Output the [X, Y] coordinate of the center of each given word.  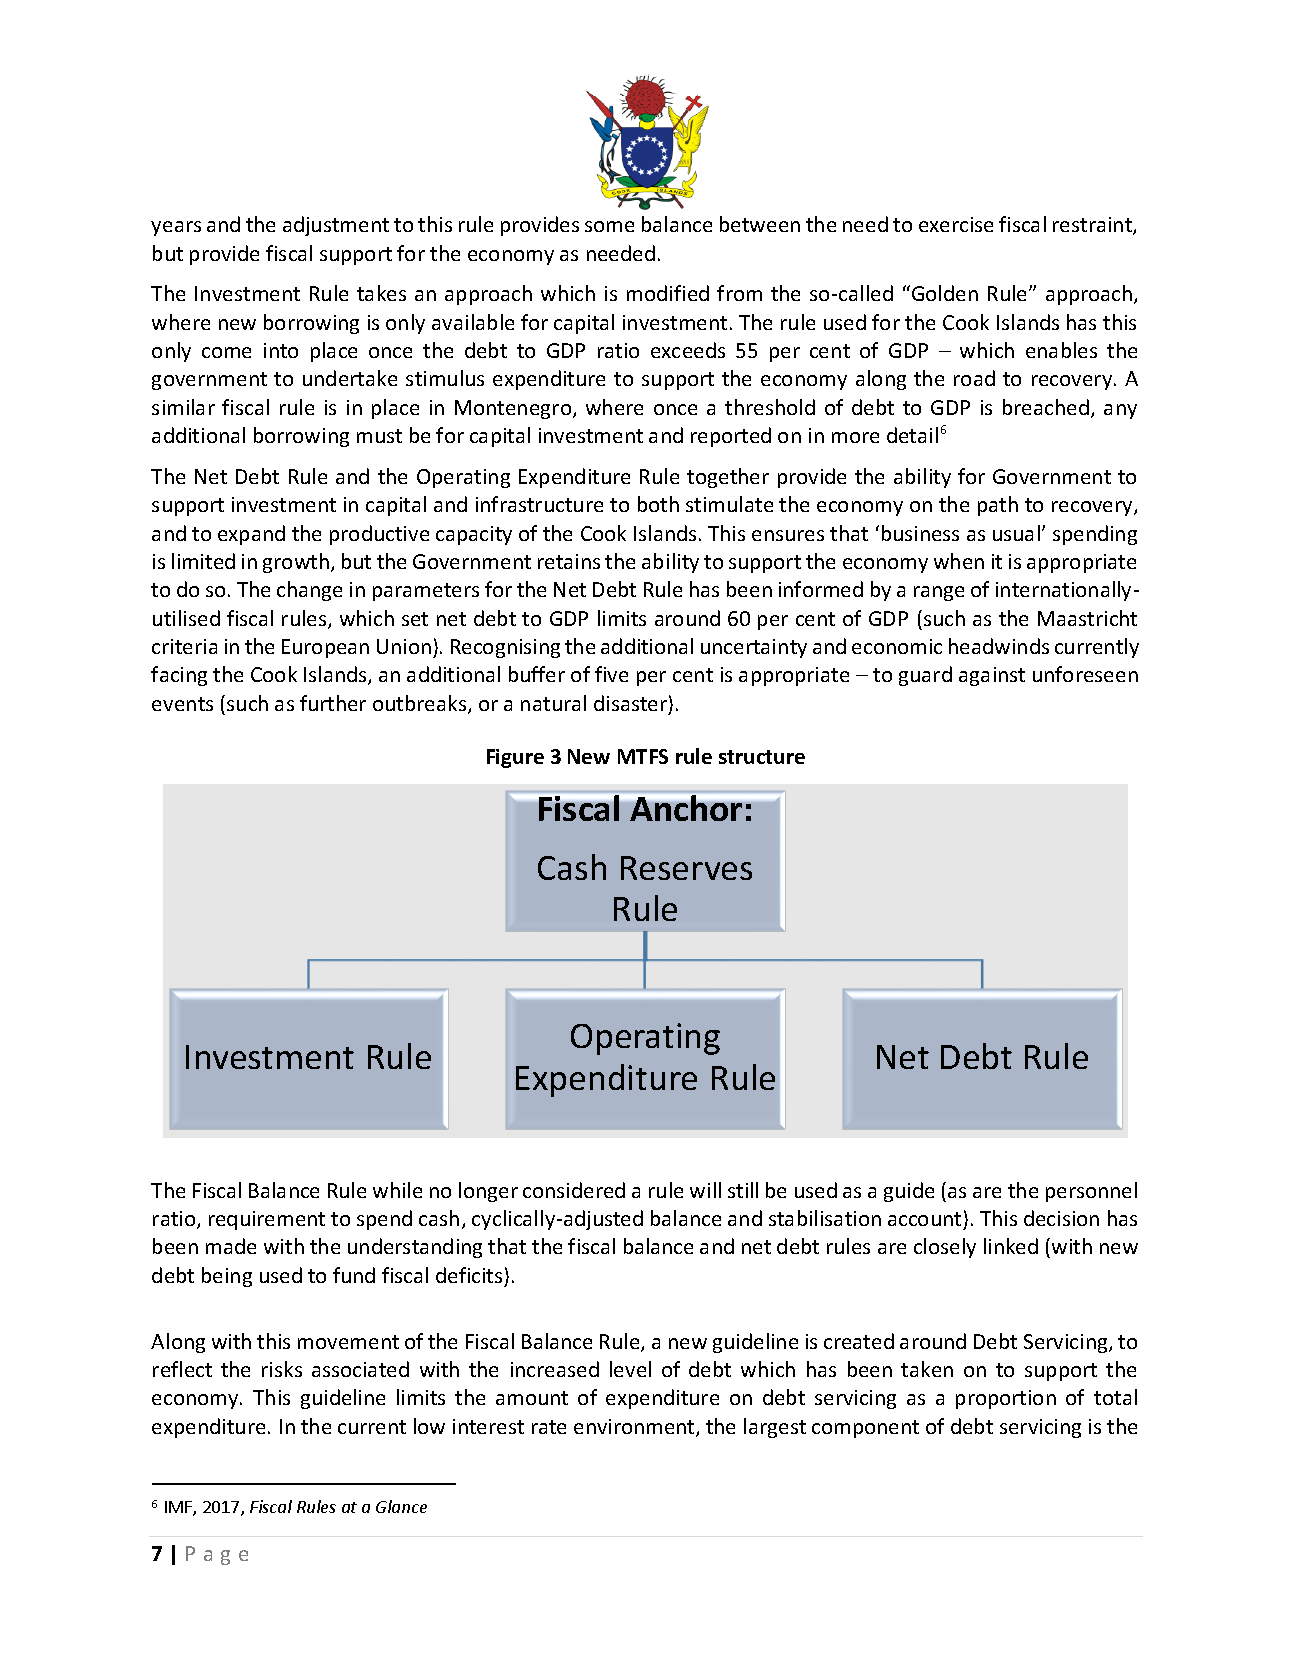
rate [549, 1427]
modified [668, 293]
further [333, 703]
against [992, 676]
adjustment [336, 226]
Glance [401, 1506]
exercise [956, 224]
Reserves [686, 868]
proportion [1006, 1399]
